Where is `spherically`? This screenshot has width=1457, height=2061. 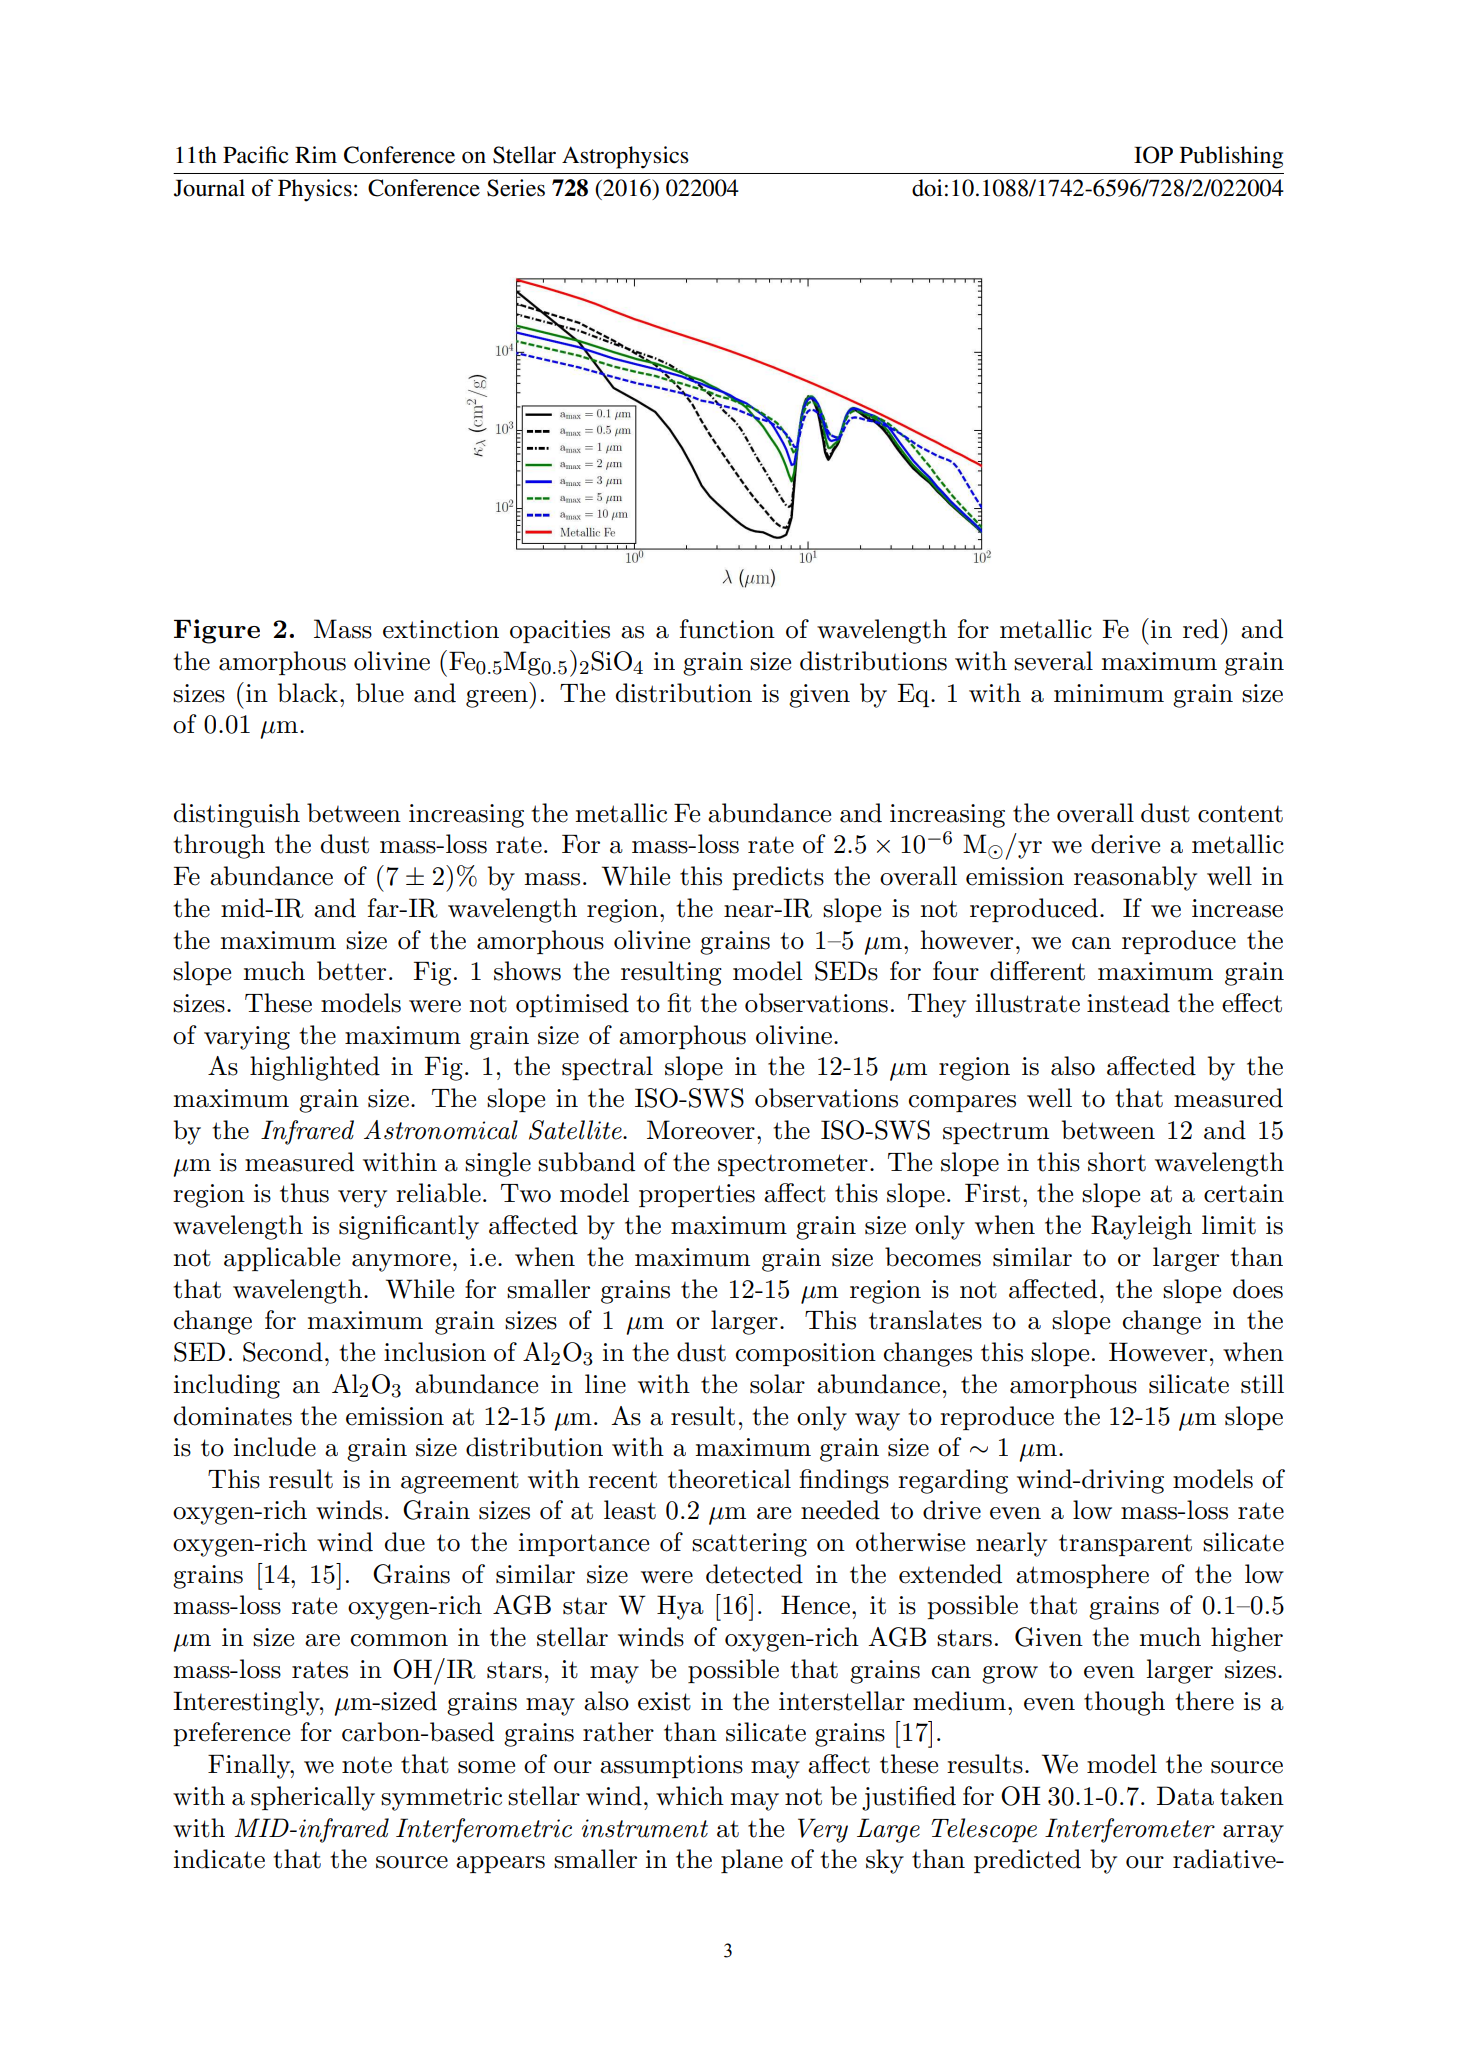 spherically is located at coordinates (313, 1798).
